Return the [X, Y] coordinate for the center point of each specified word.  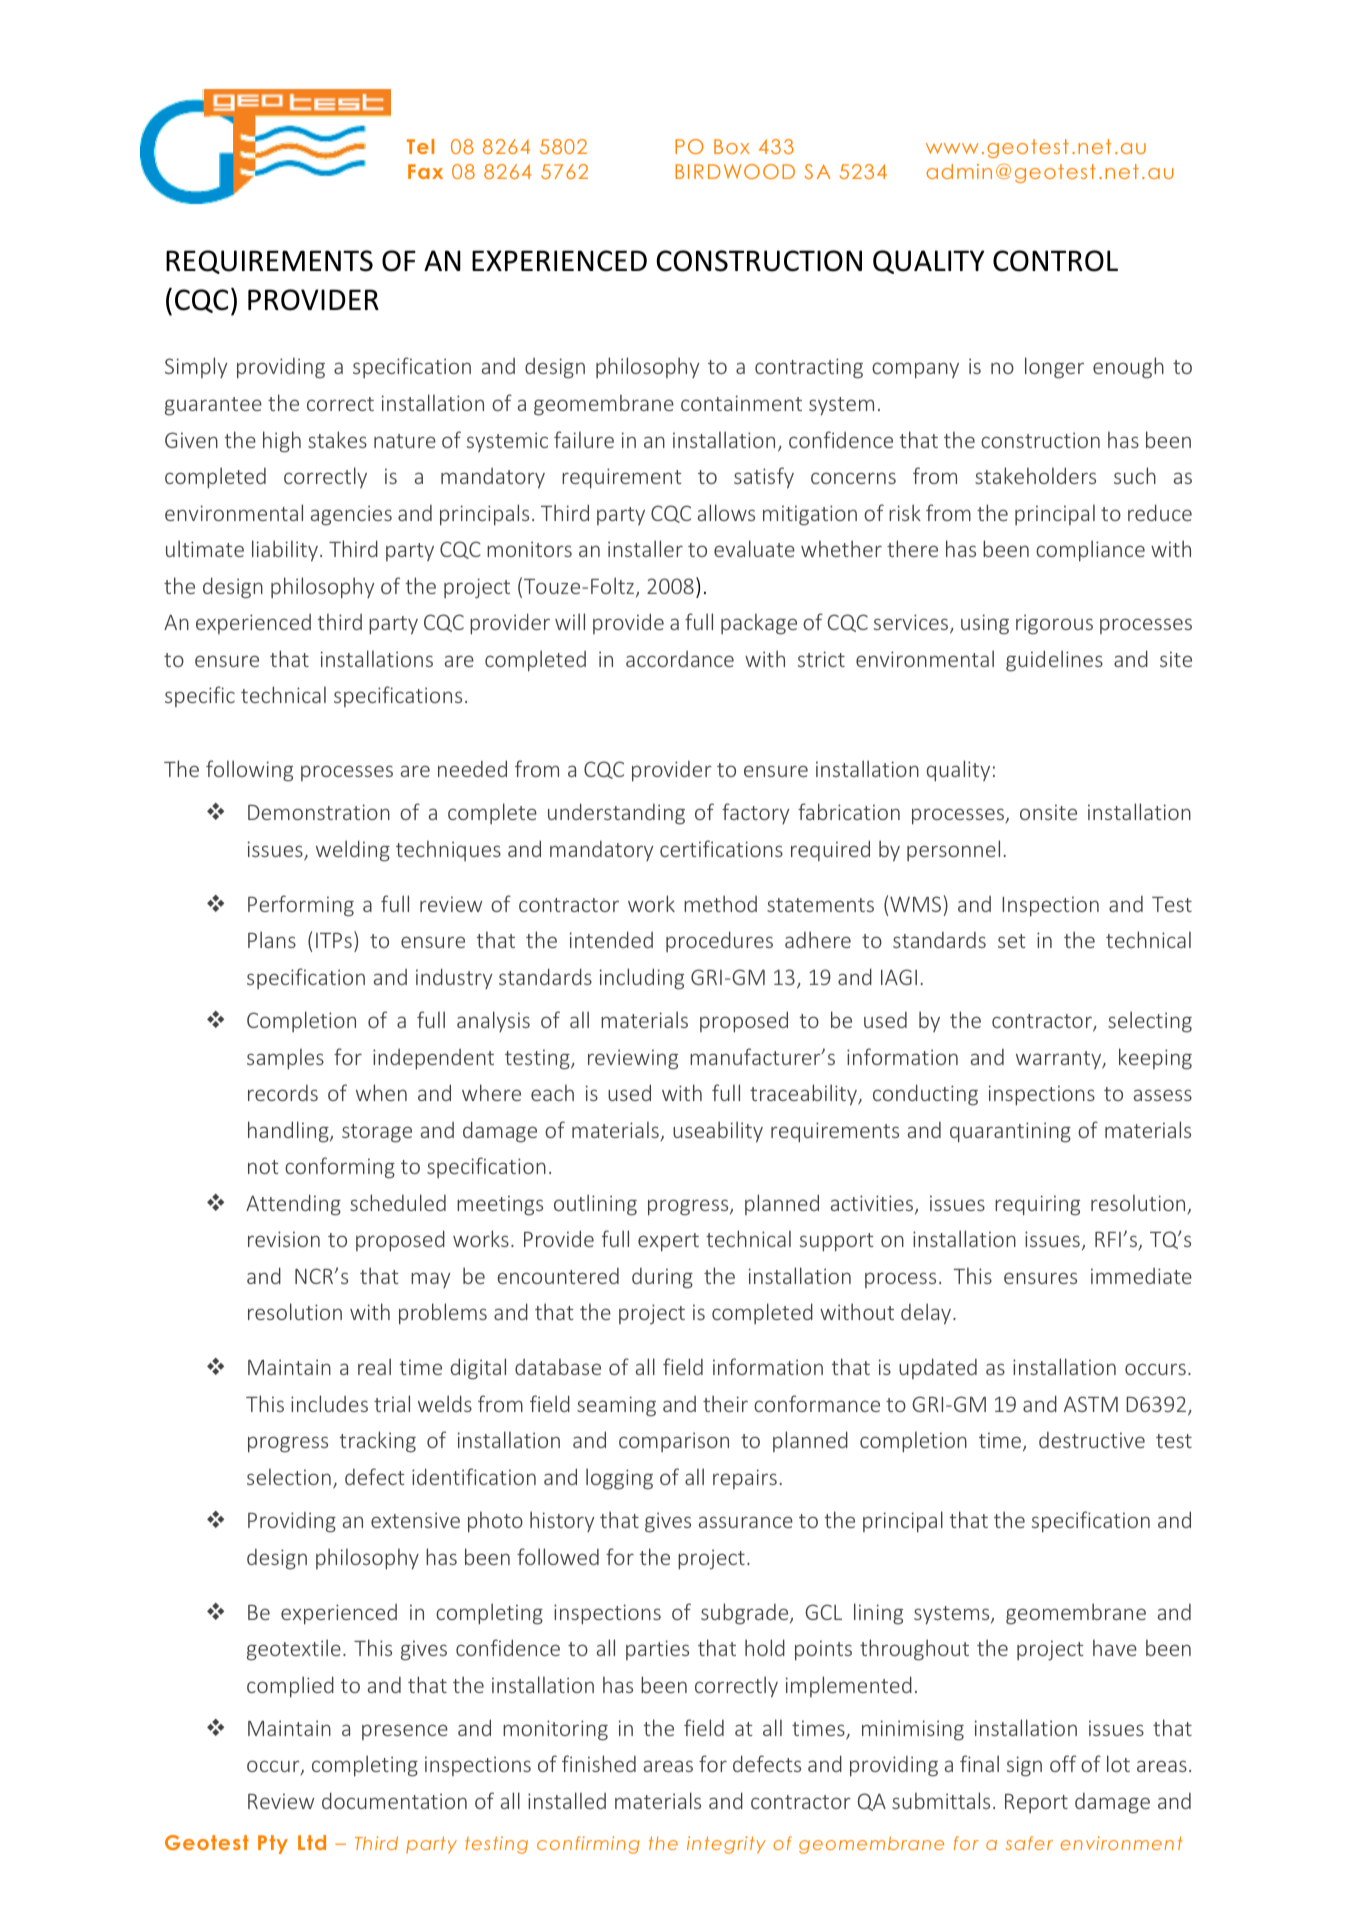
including [642, 979]
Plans [272, 939]
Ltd [312, 1842]
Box [732, 146]
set [1012, 941]
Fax [425, 171]
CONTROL [1055, 261]
